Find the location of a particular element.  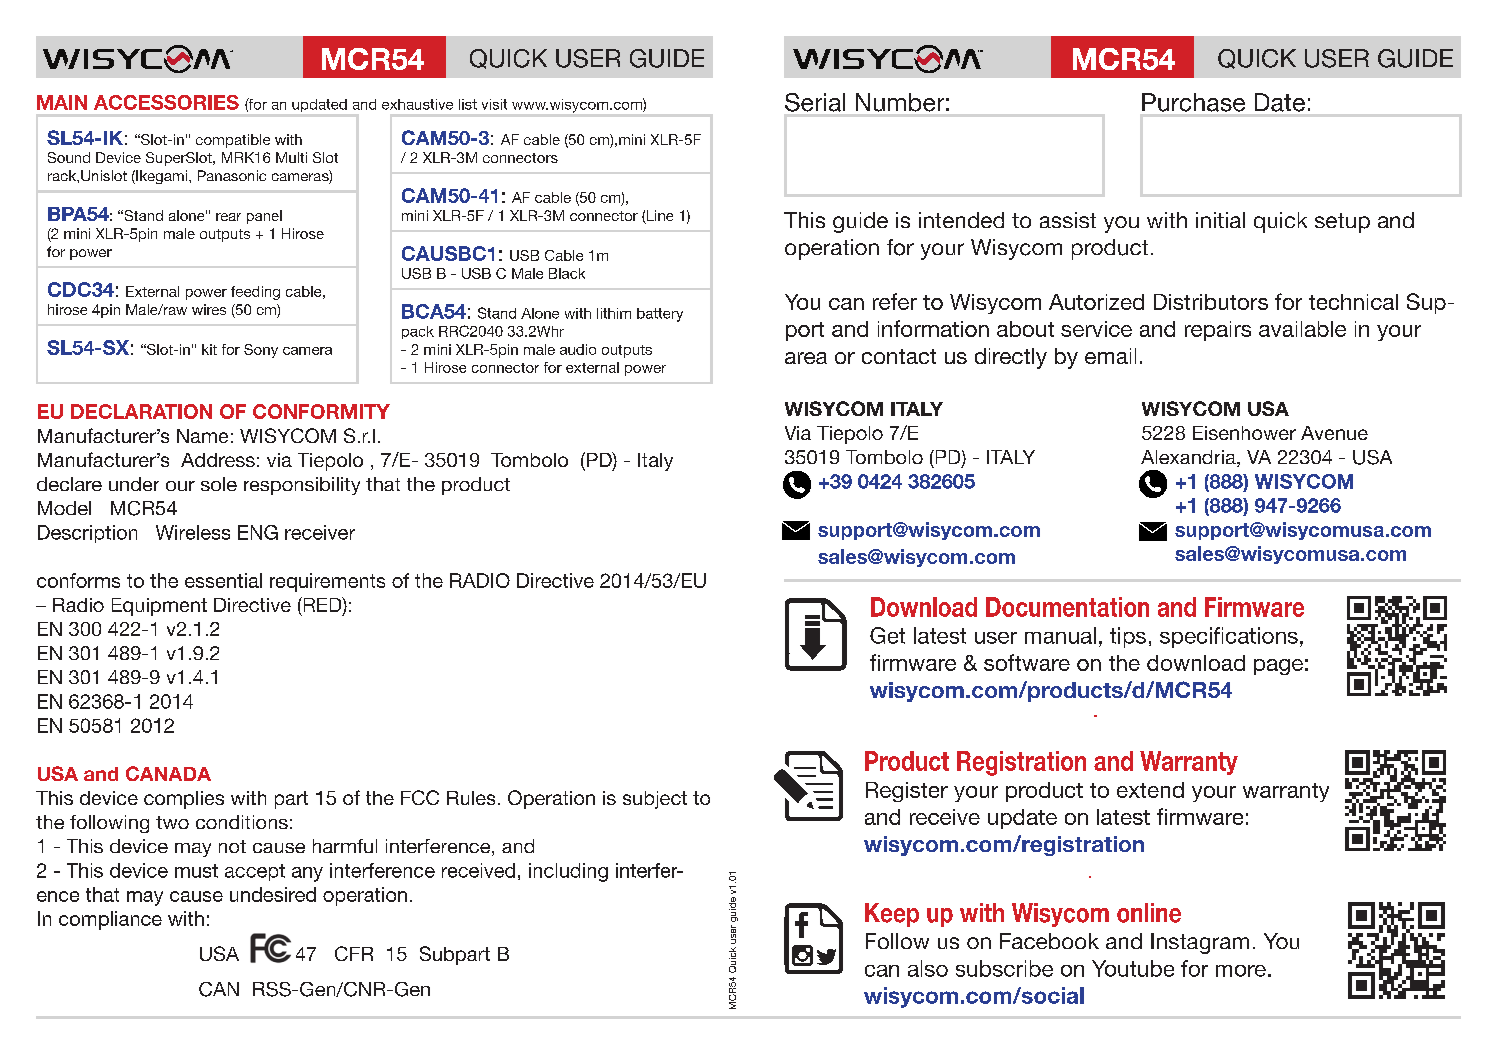

Keep is located at coordinates (892, 915).
